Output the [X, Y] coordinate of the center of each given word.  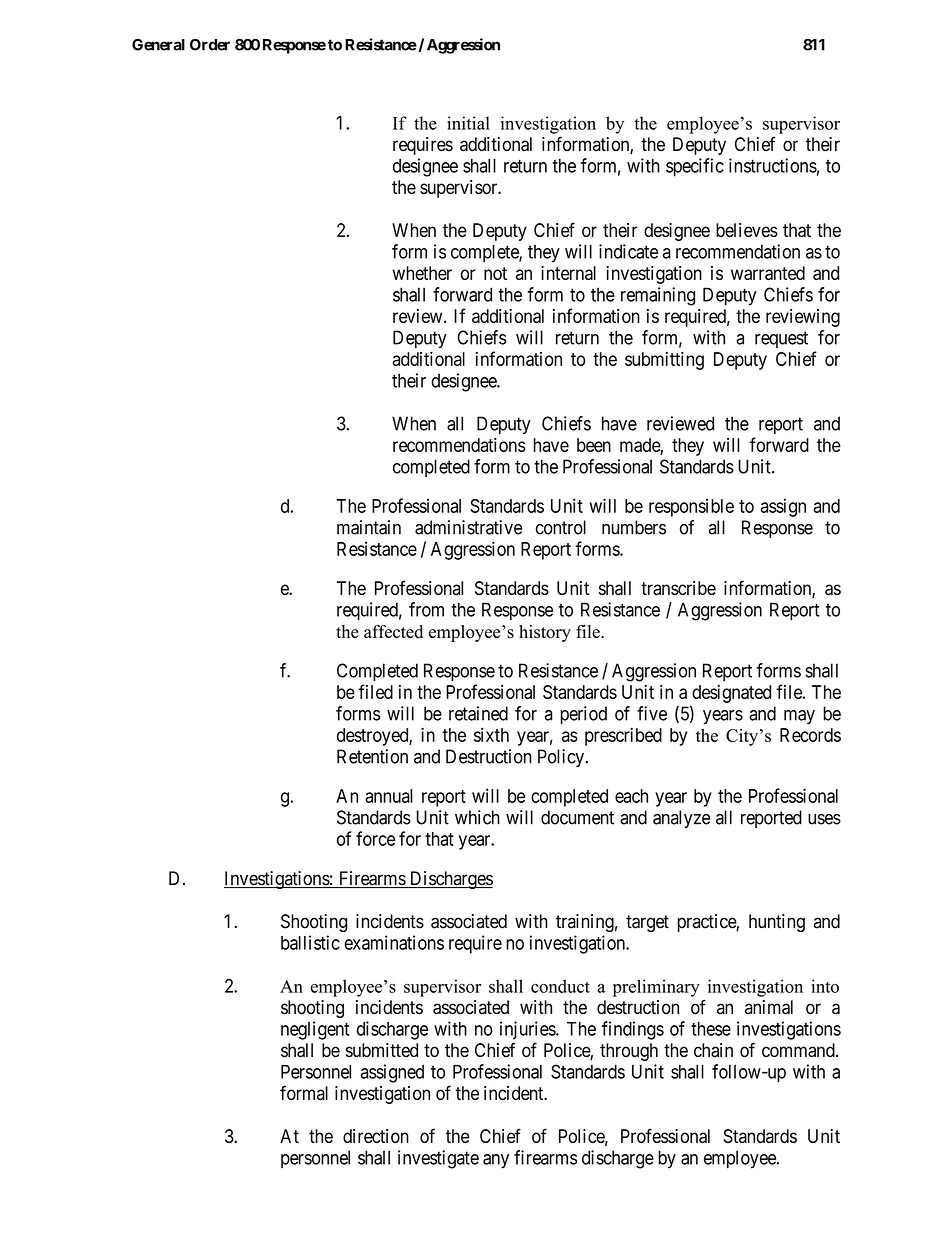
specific [695, 167]
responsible [691, 507]
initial [468, 123]
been [594, 445]
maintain [369, 527]
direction [376, 1136]
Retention [372, 756]
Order [210, 45]
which [477, 817]
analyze [681, 819]
